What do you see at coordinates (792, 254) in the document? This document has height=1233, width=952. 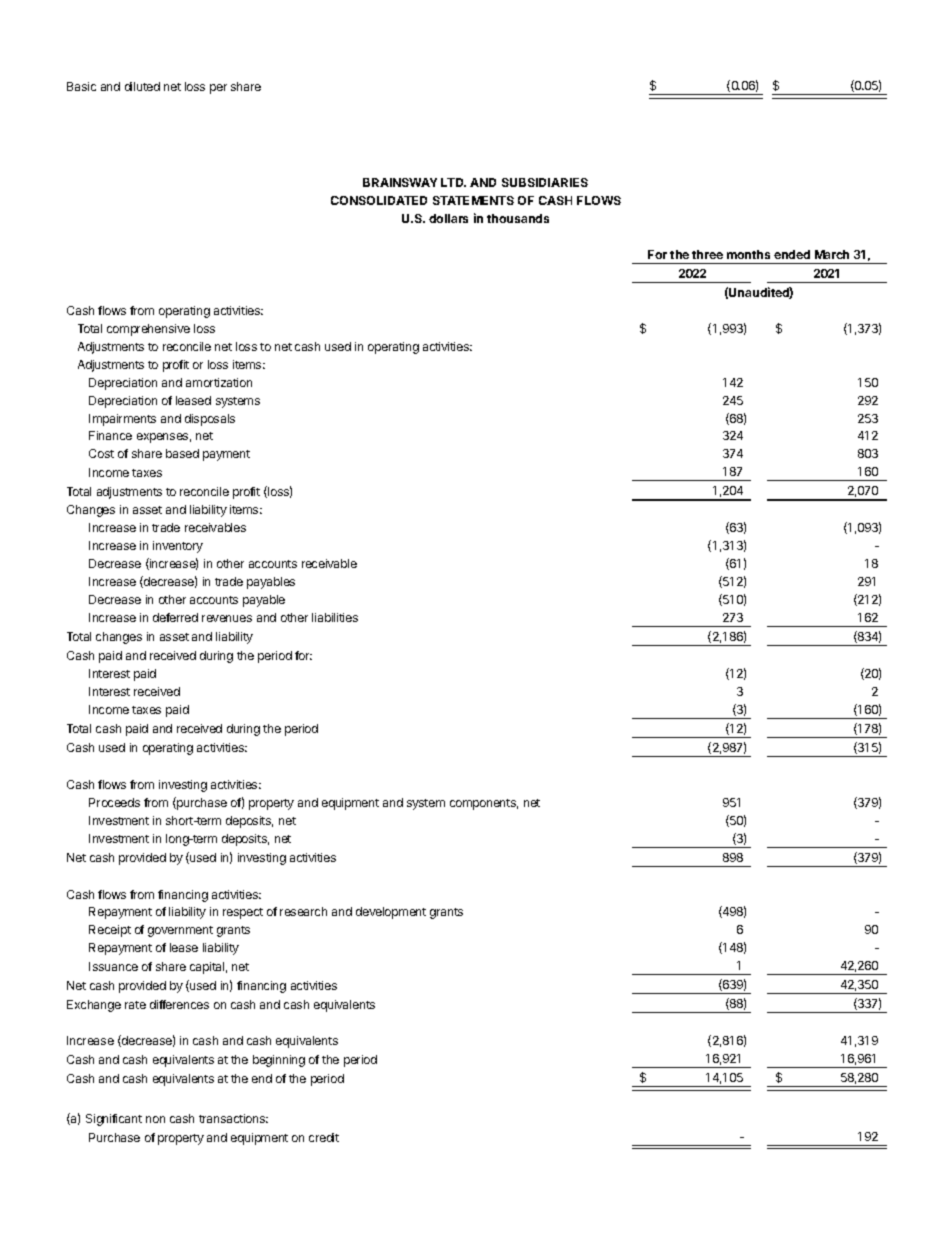 I see `ended` at bounding box center [792, 254].
